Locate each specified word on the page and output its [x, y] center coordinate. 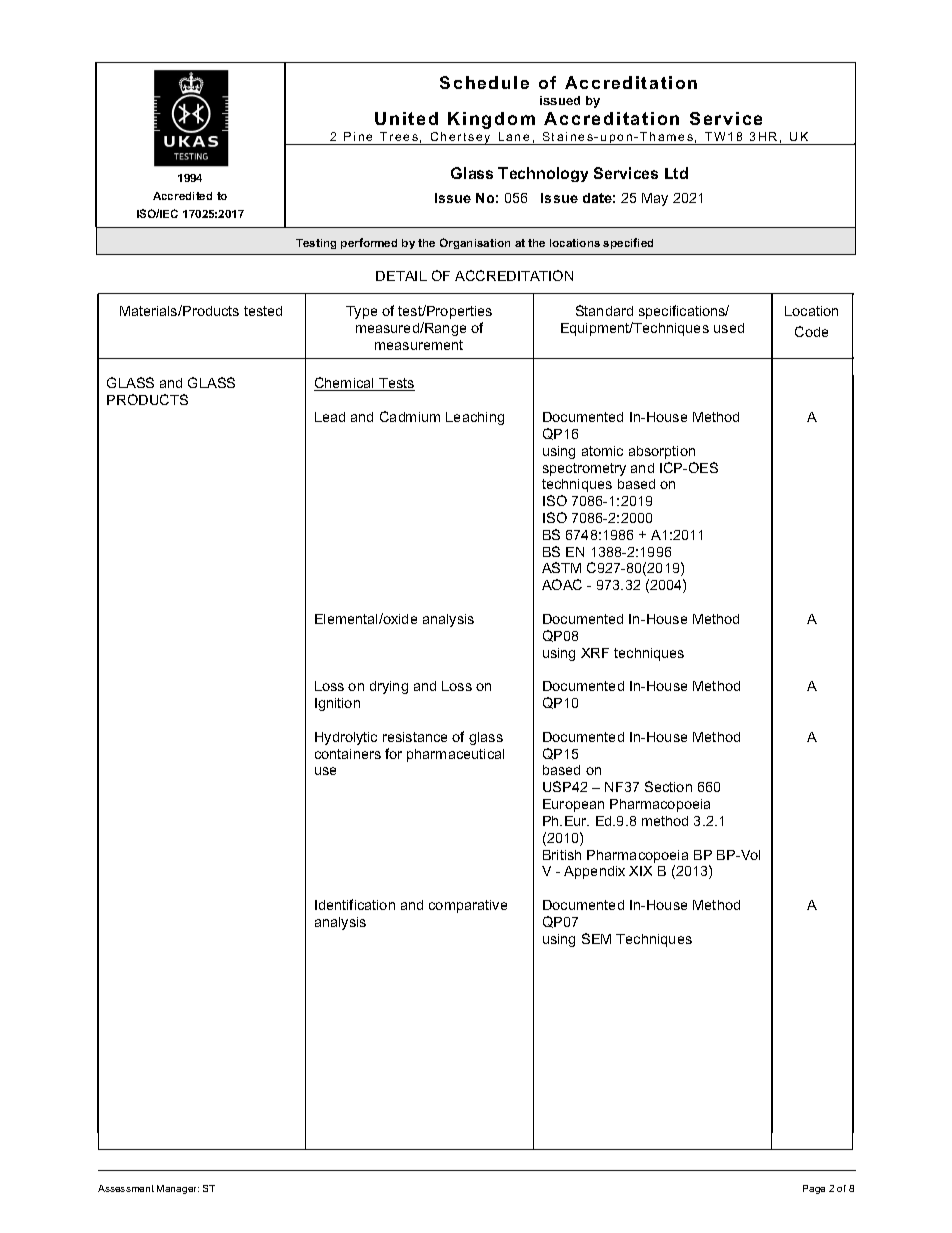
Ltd [676, 173]
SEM [596, 938]
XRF [595, 653]
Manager [178, 1189]
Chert [448, 136]
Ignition [337, 704]
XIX [640, 871]
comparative [468, 906]
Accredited [182, 196]
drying [389, 687]
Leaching [475, 418]
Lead [330, 417]
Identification [355, 904]
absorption [662, 452]
